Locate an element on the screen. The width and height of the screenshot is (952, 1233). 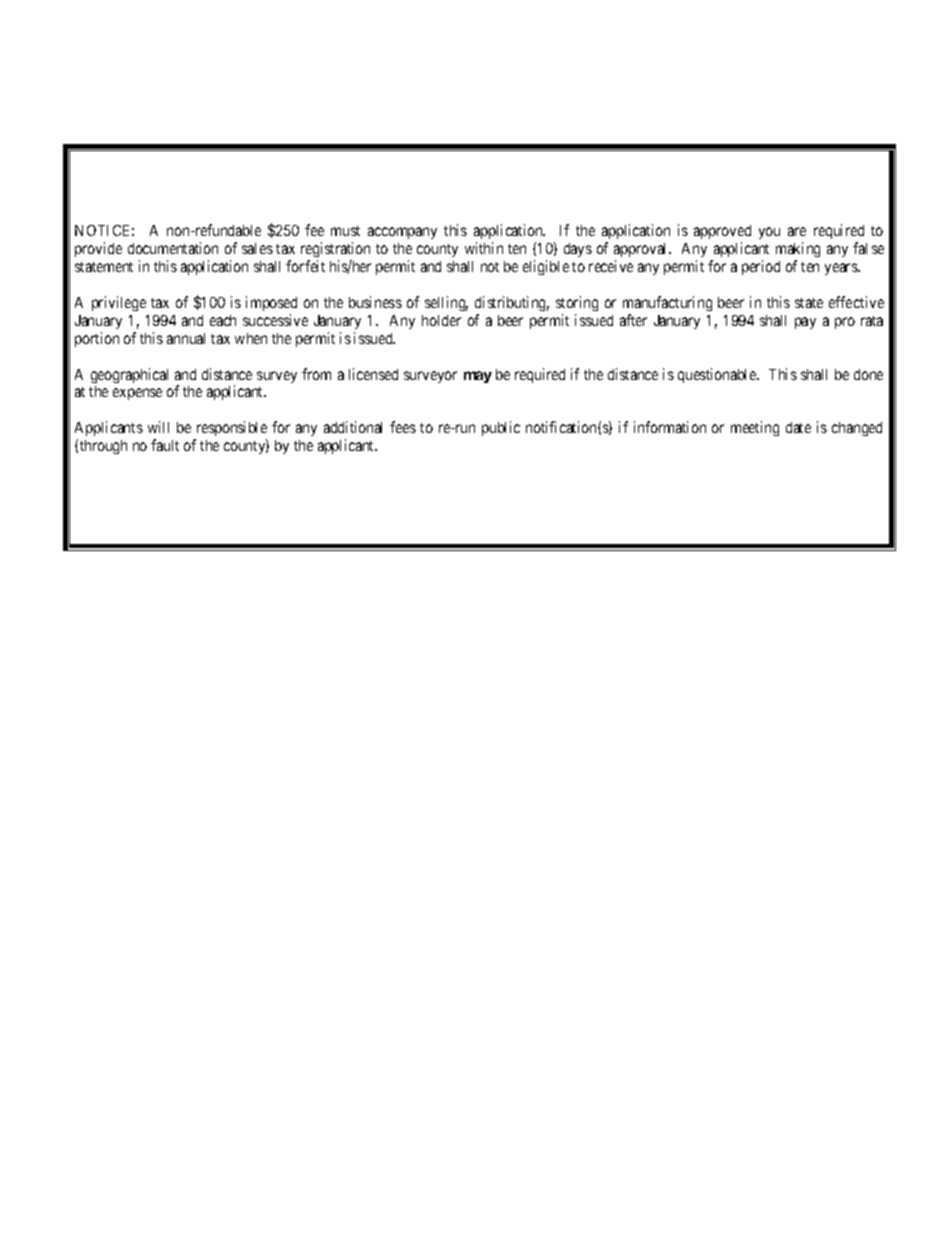
within is located at coordinates (484, 248).
